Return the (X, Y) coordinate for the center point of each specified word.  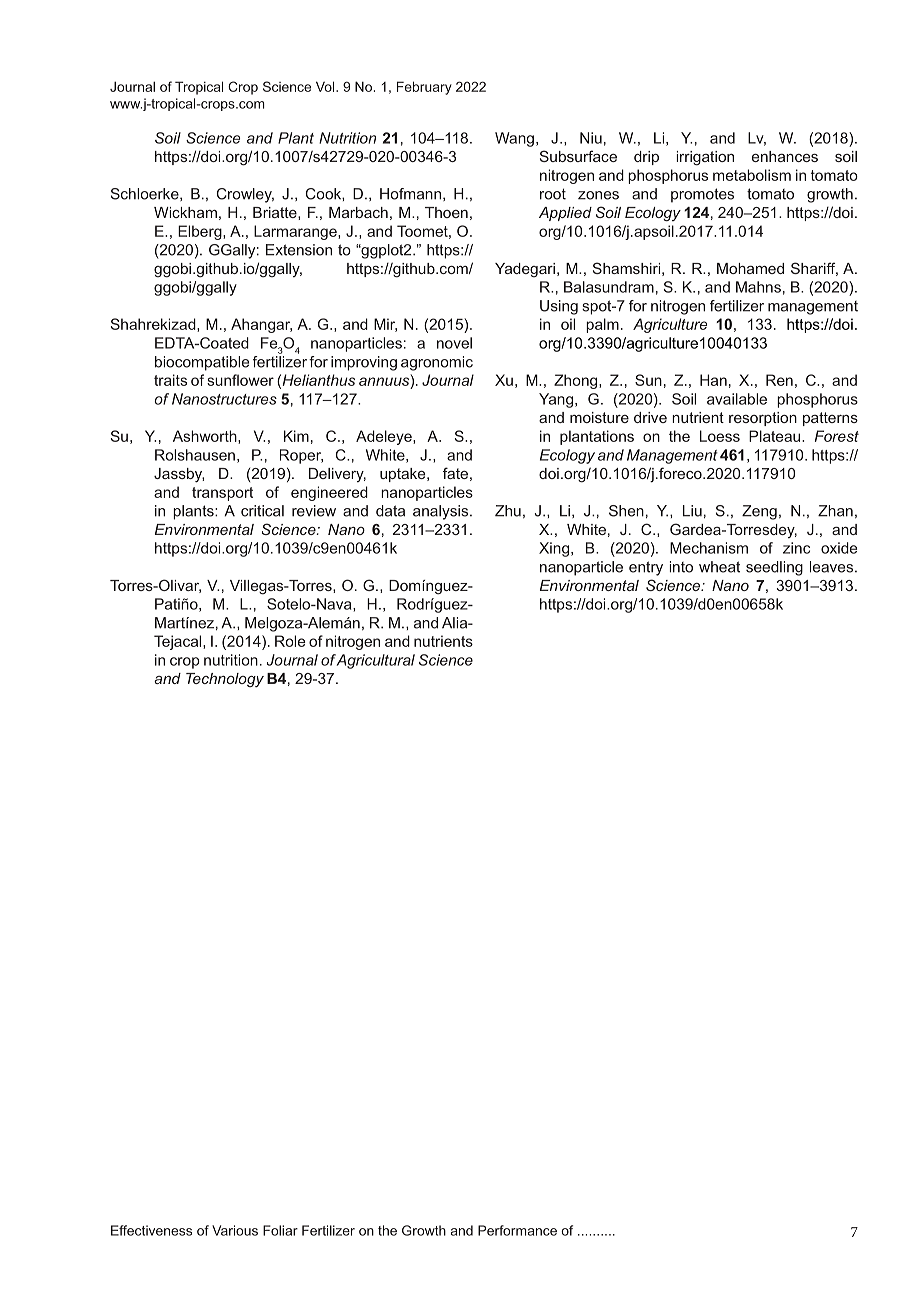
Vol (326, 86)
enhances (785, 156)
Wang (514, 139)
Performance (517, 1230)
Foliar (280, 1230)
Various (235, 1230)
